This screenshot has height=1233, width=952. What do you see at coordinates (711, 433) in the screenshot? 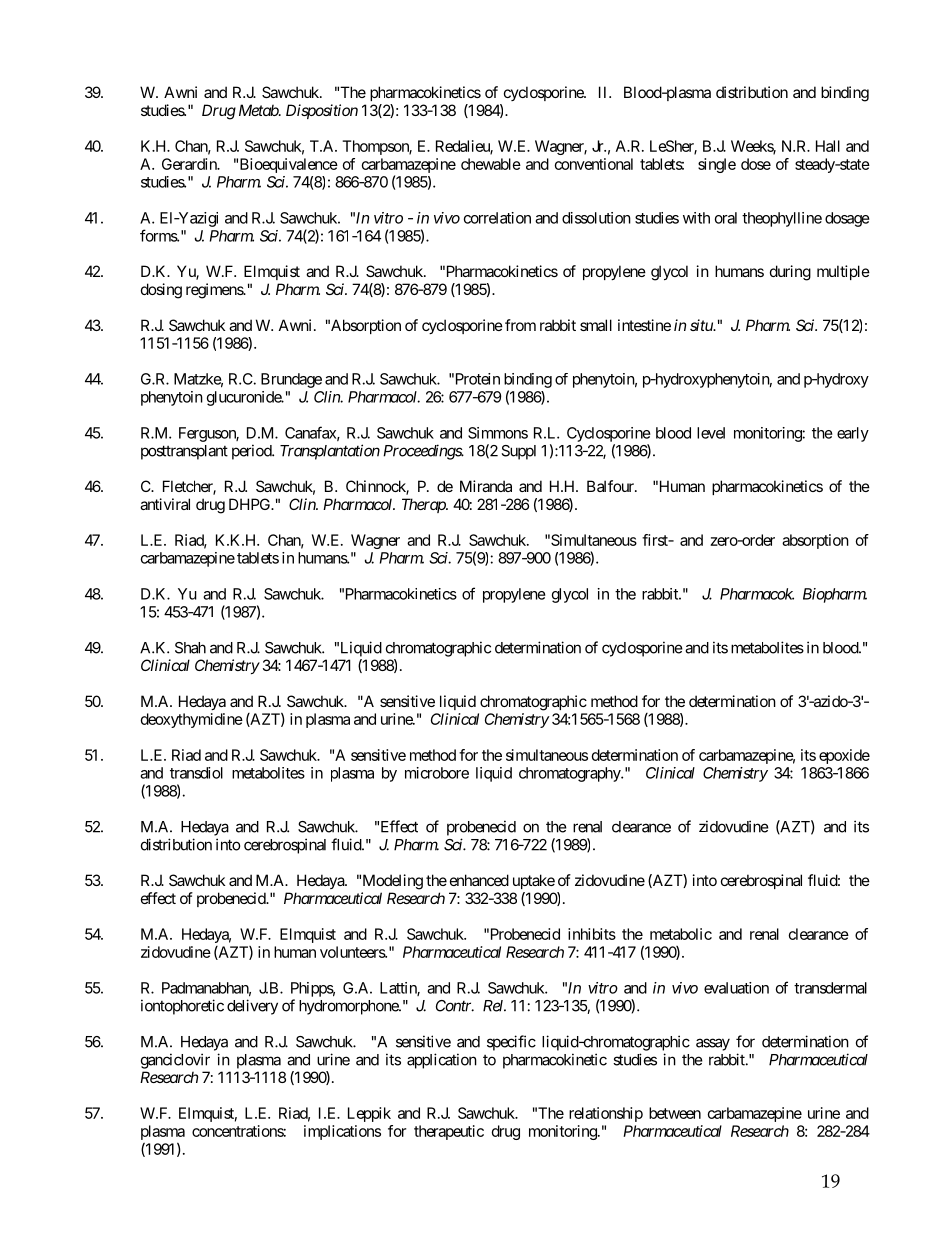
I see `level` at bounding box center [711, 433].
